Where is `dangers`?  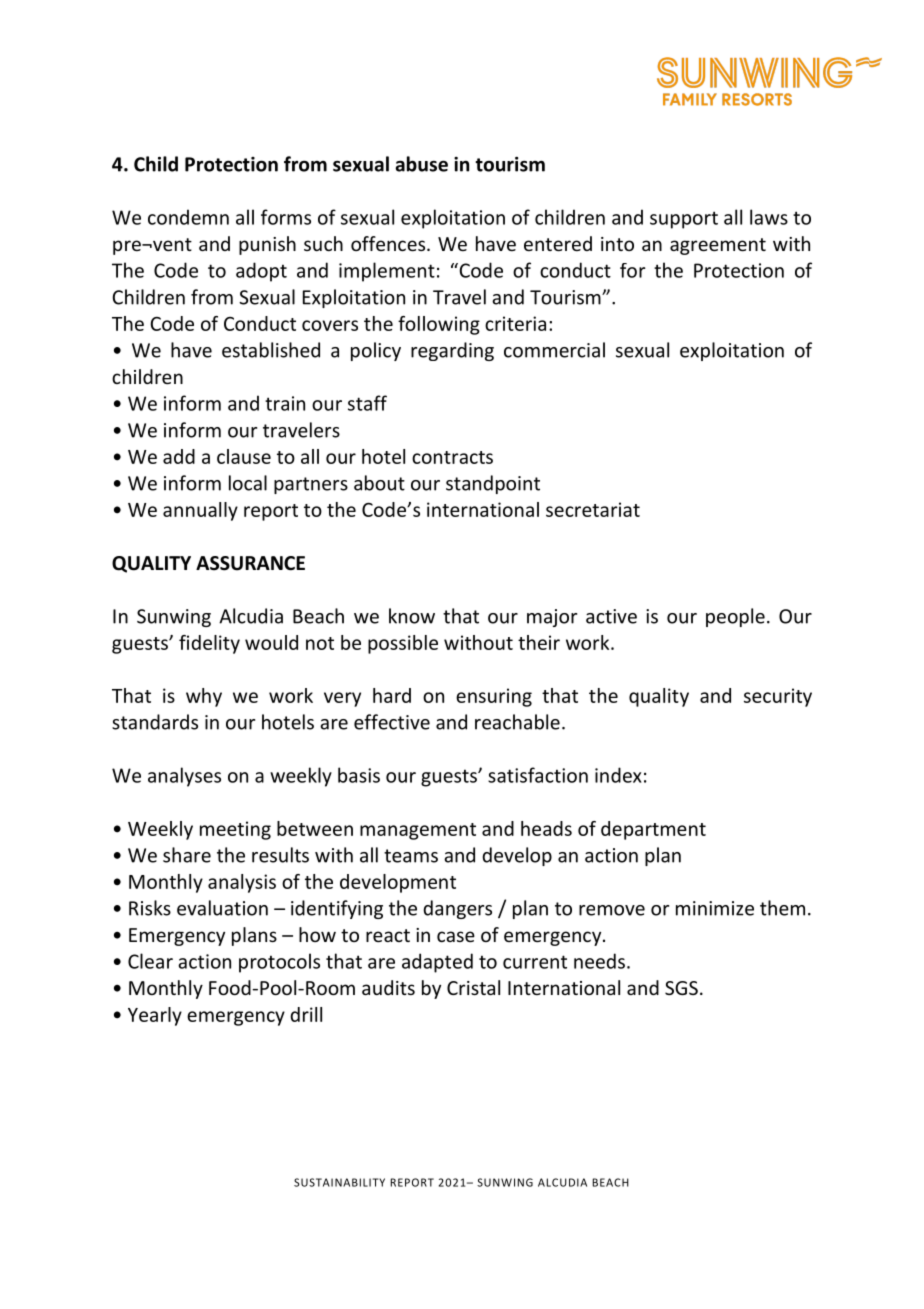 dangers is located at coordinates (457, 909).
